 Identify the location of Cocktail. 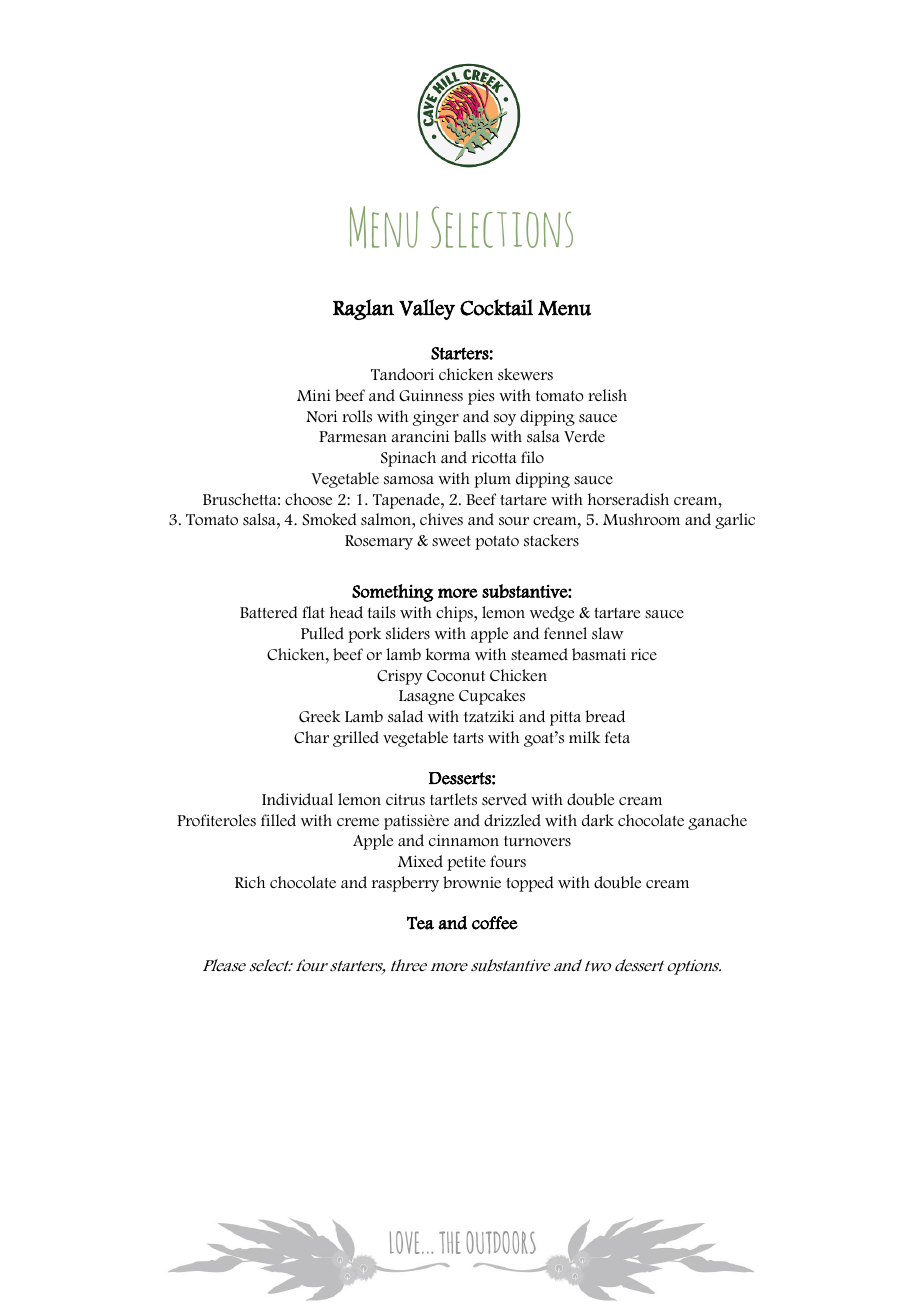
(496, 307).
